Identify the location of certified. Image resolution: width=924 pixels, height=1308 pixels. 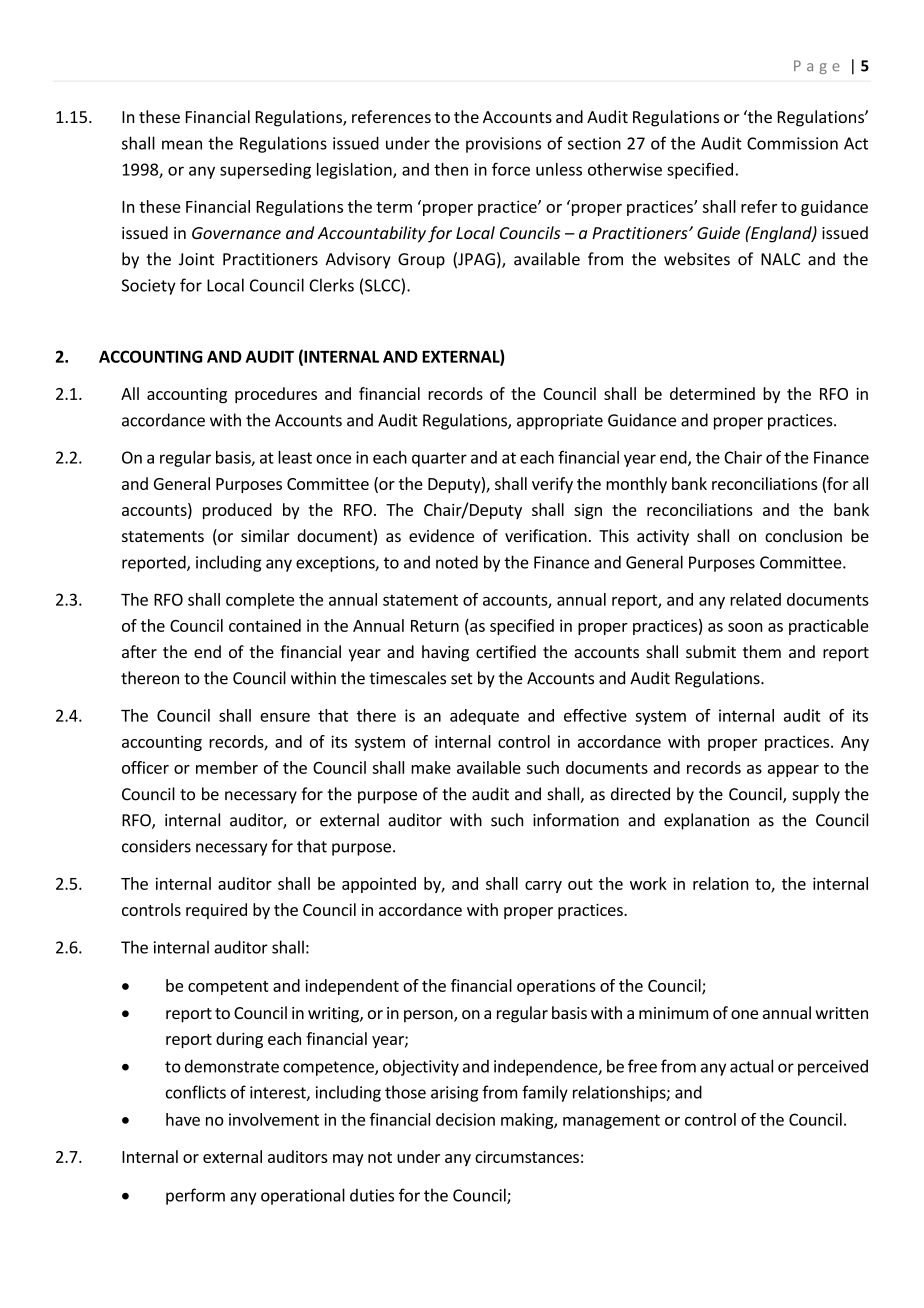
(506, 651).
